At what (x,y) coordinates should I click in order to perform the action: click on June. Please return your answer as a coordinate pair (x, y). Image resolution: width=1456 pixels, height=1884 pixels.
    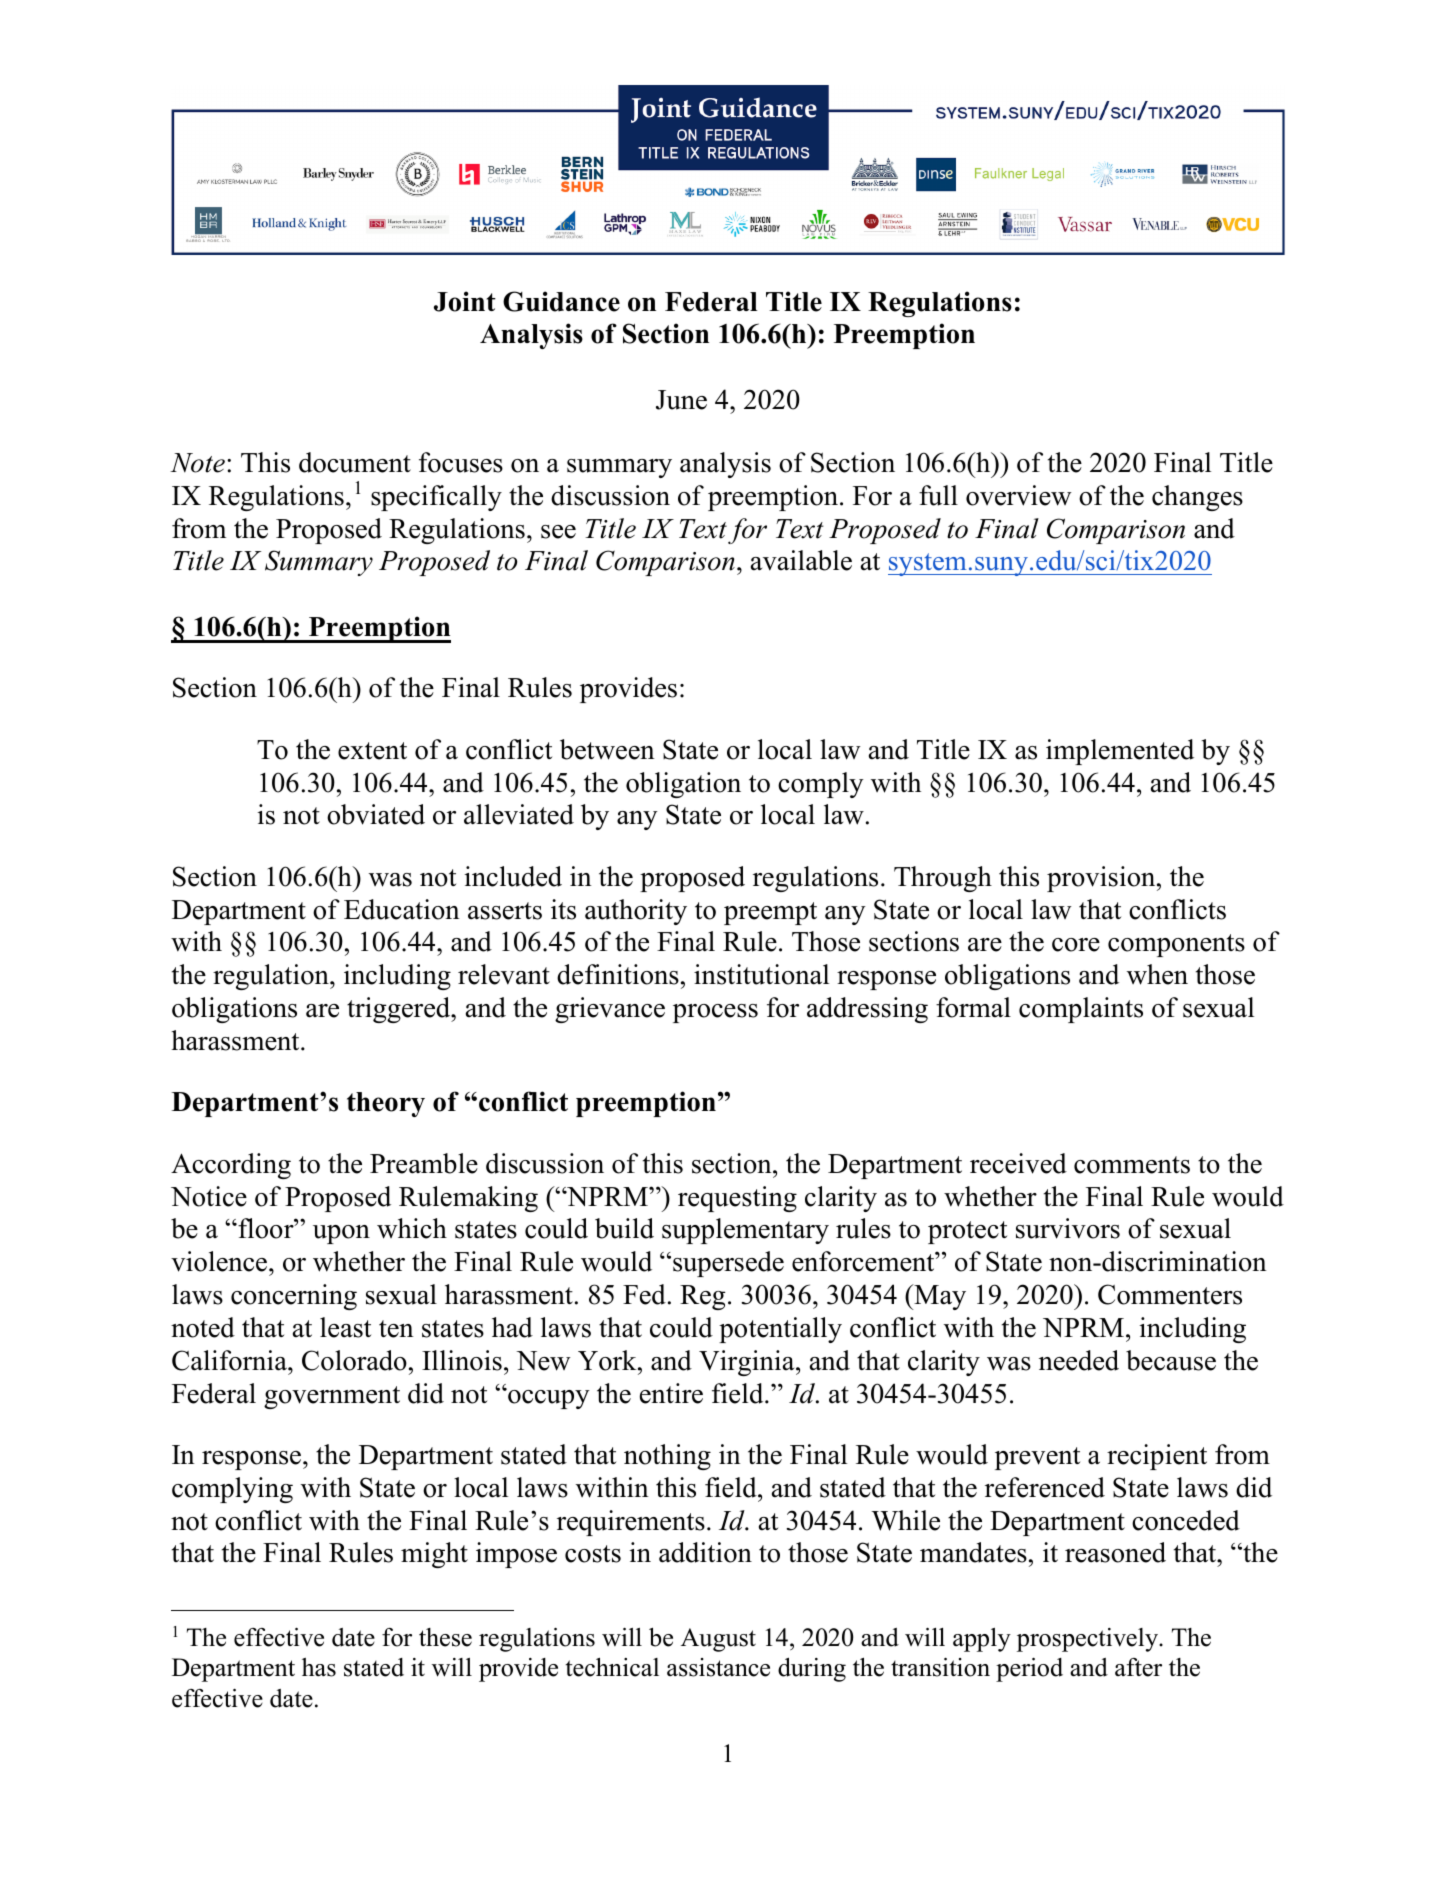
    Looking at the image, I should click on (681, 400).
